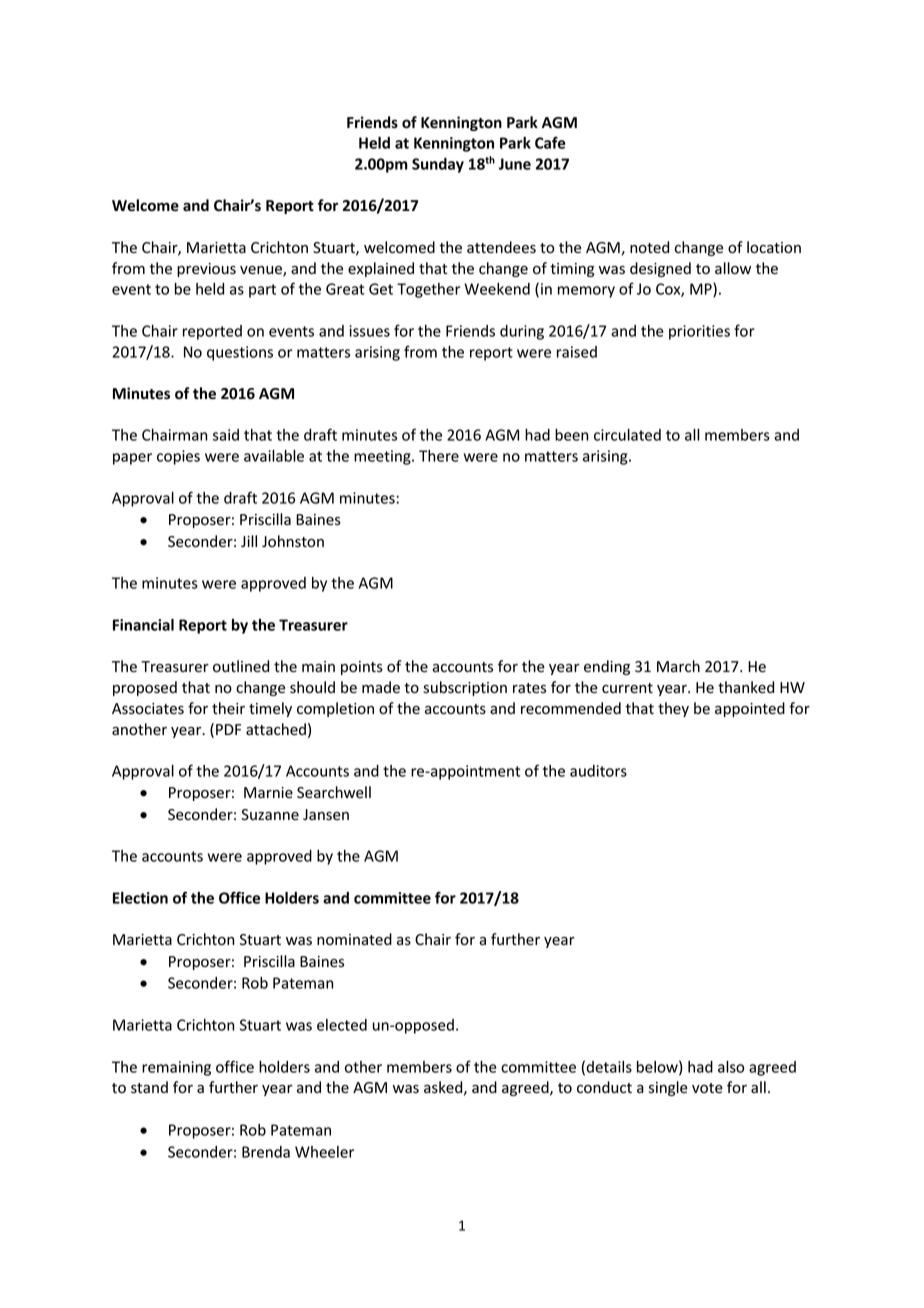 The height and width of the screenshot is (1308, 924). What do you see at coordinates (627, 435) in the screenshot?
I see `circulated` at bounding box center [627, 435].
